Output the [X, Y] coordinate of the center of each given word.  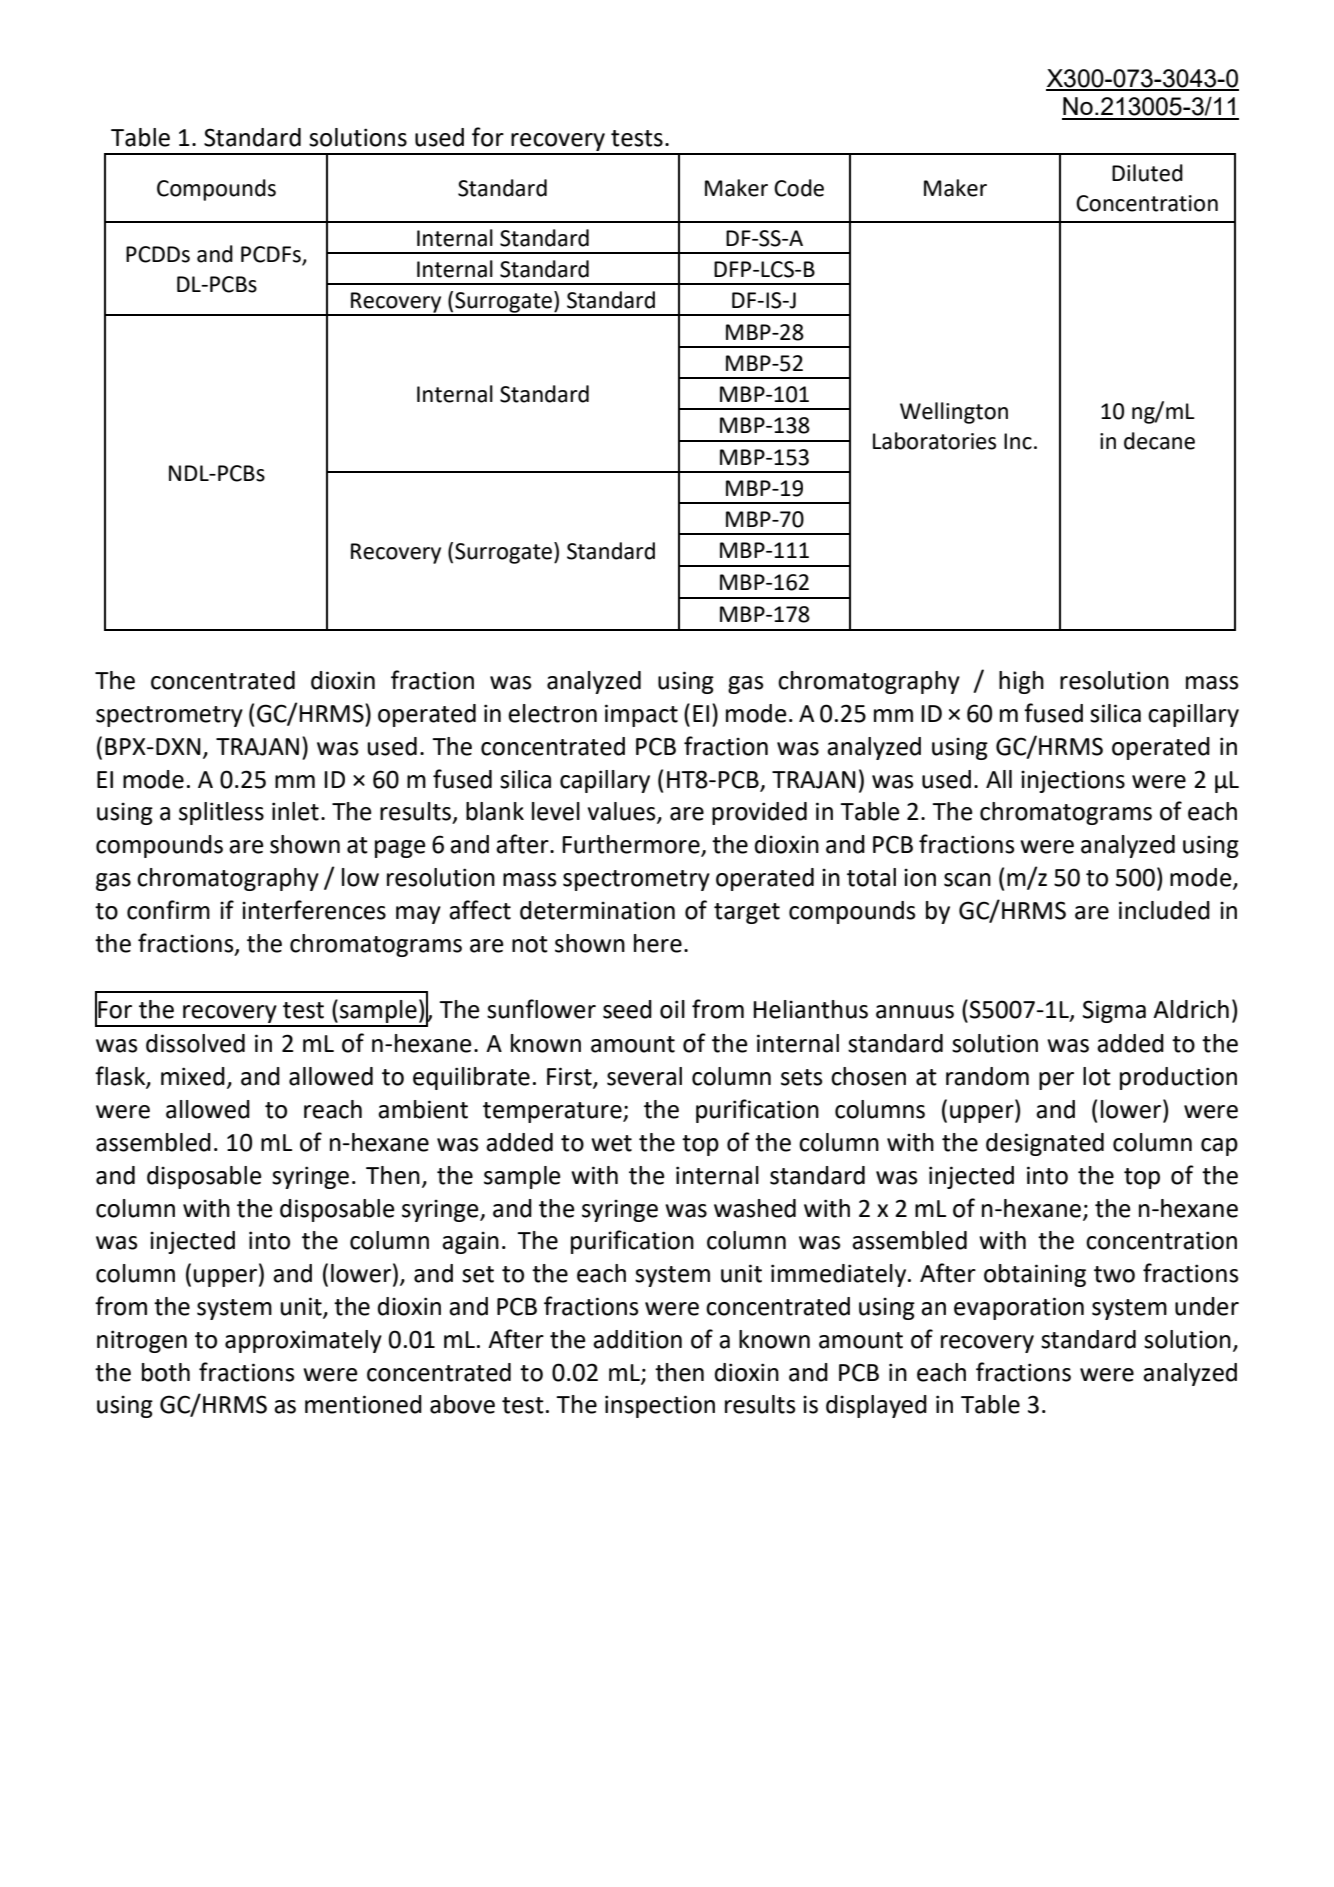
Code [799, 188]
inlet [295, 811]
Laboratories [934, 441]
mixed [193, 1076]
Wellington [954, 413]
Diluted [1147, 173]
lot [1097, 1076]
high [1021, 682]
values [623, 812]
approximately [303, 1341]
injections [1073, 781]
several [644, 1076]
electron [552, 713]
